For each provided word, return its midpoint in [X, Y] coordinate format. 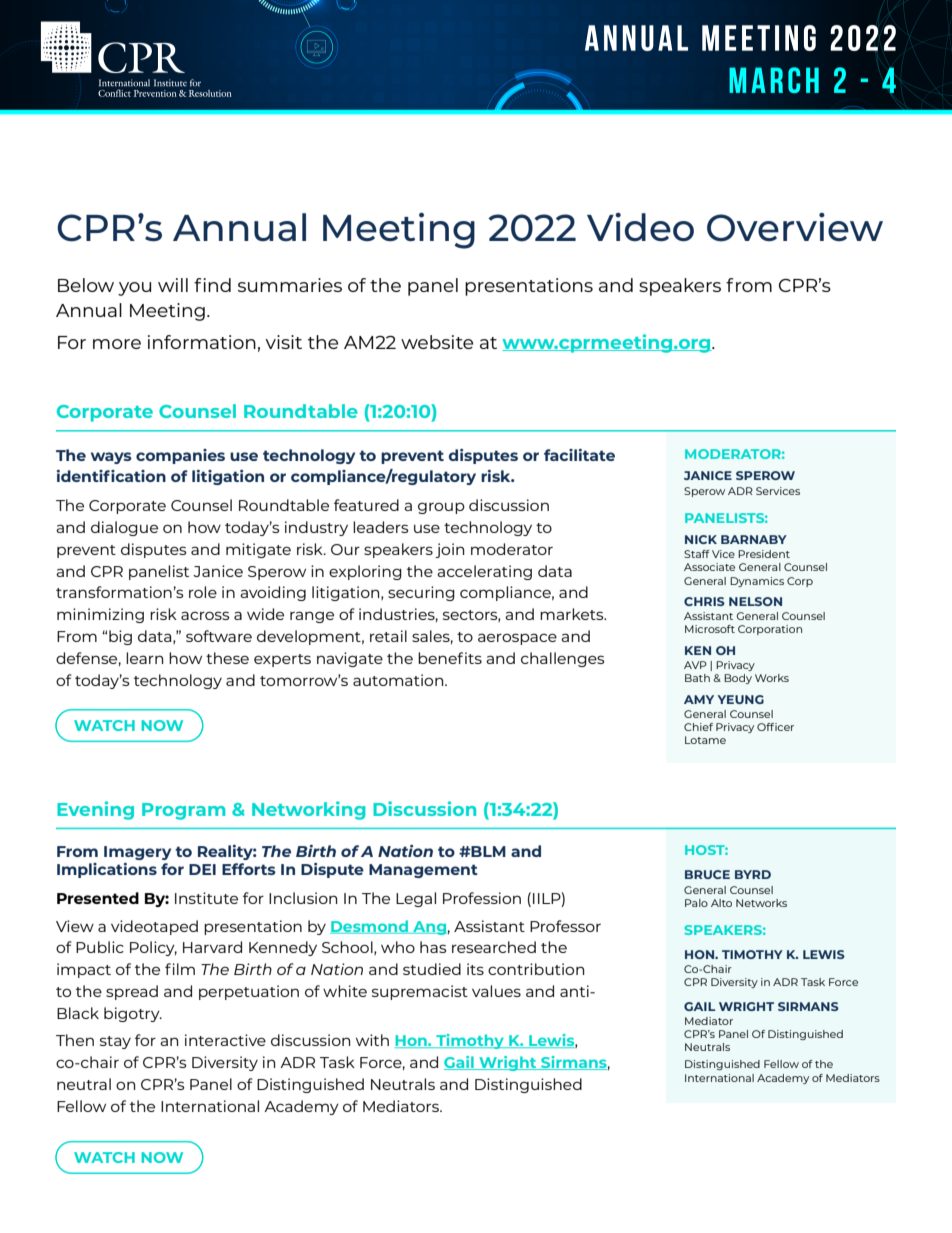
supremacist [420, 992]
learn [144, 658]
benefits [450, 658]
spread [132, 992]
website [437, 342]
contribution [536, 969]
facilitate [579, 455]
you [134, 289]
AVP [695, 665]
